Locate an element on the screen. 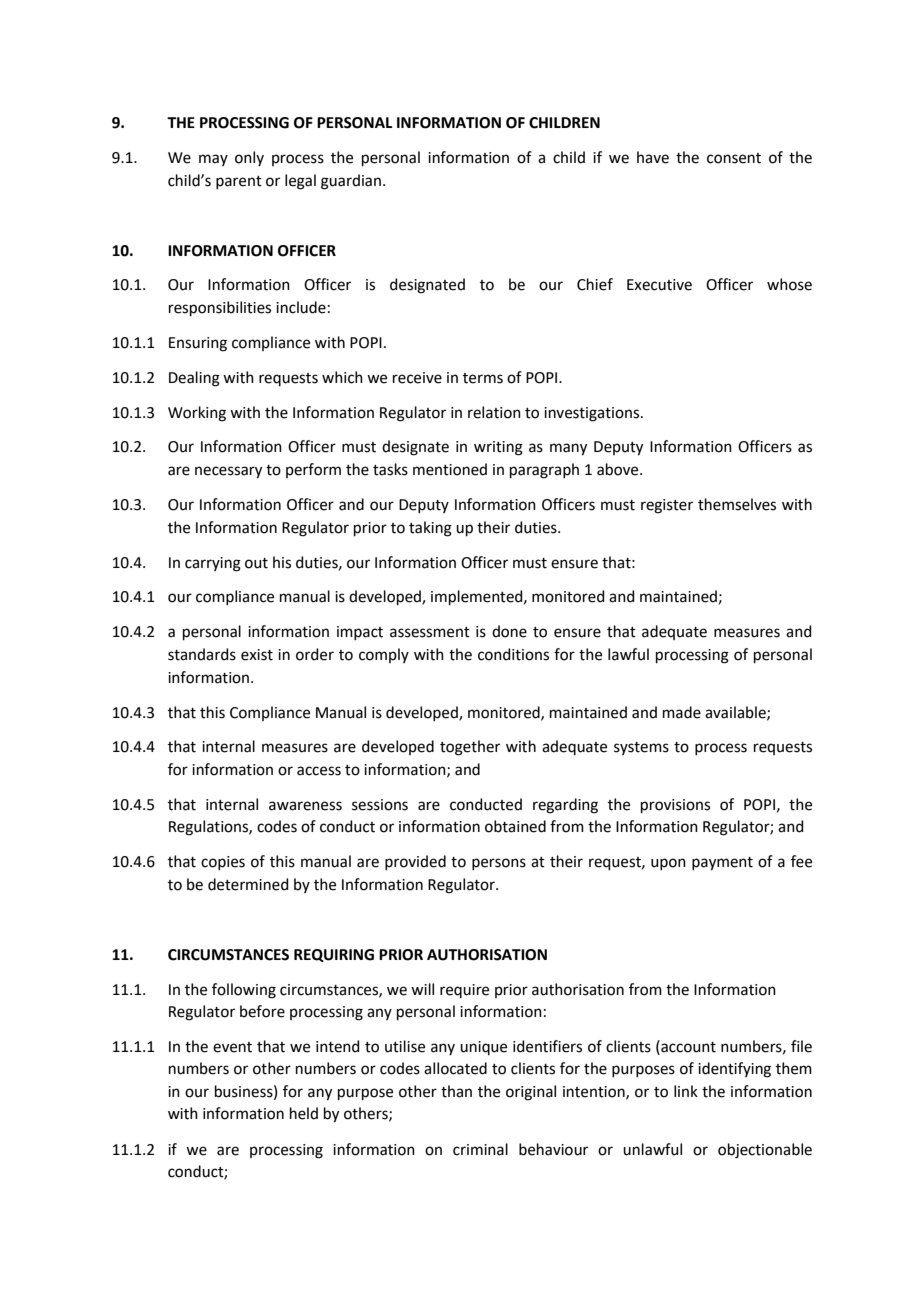 This screenshot has width=924, height=1308. conditions is located at coordinates (513, 654).
